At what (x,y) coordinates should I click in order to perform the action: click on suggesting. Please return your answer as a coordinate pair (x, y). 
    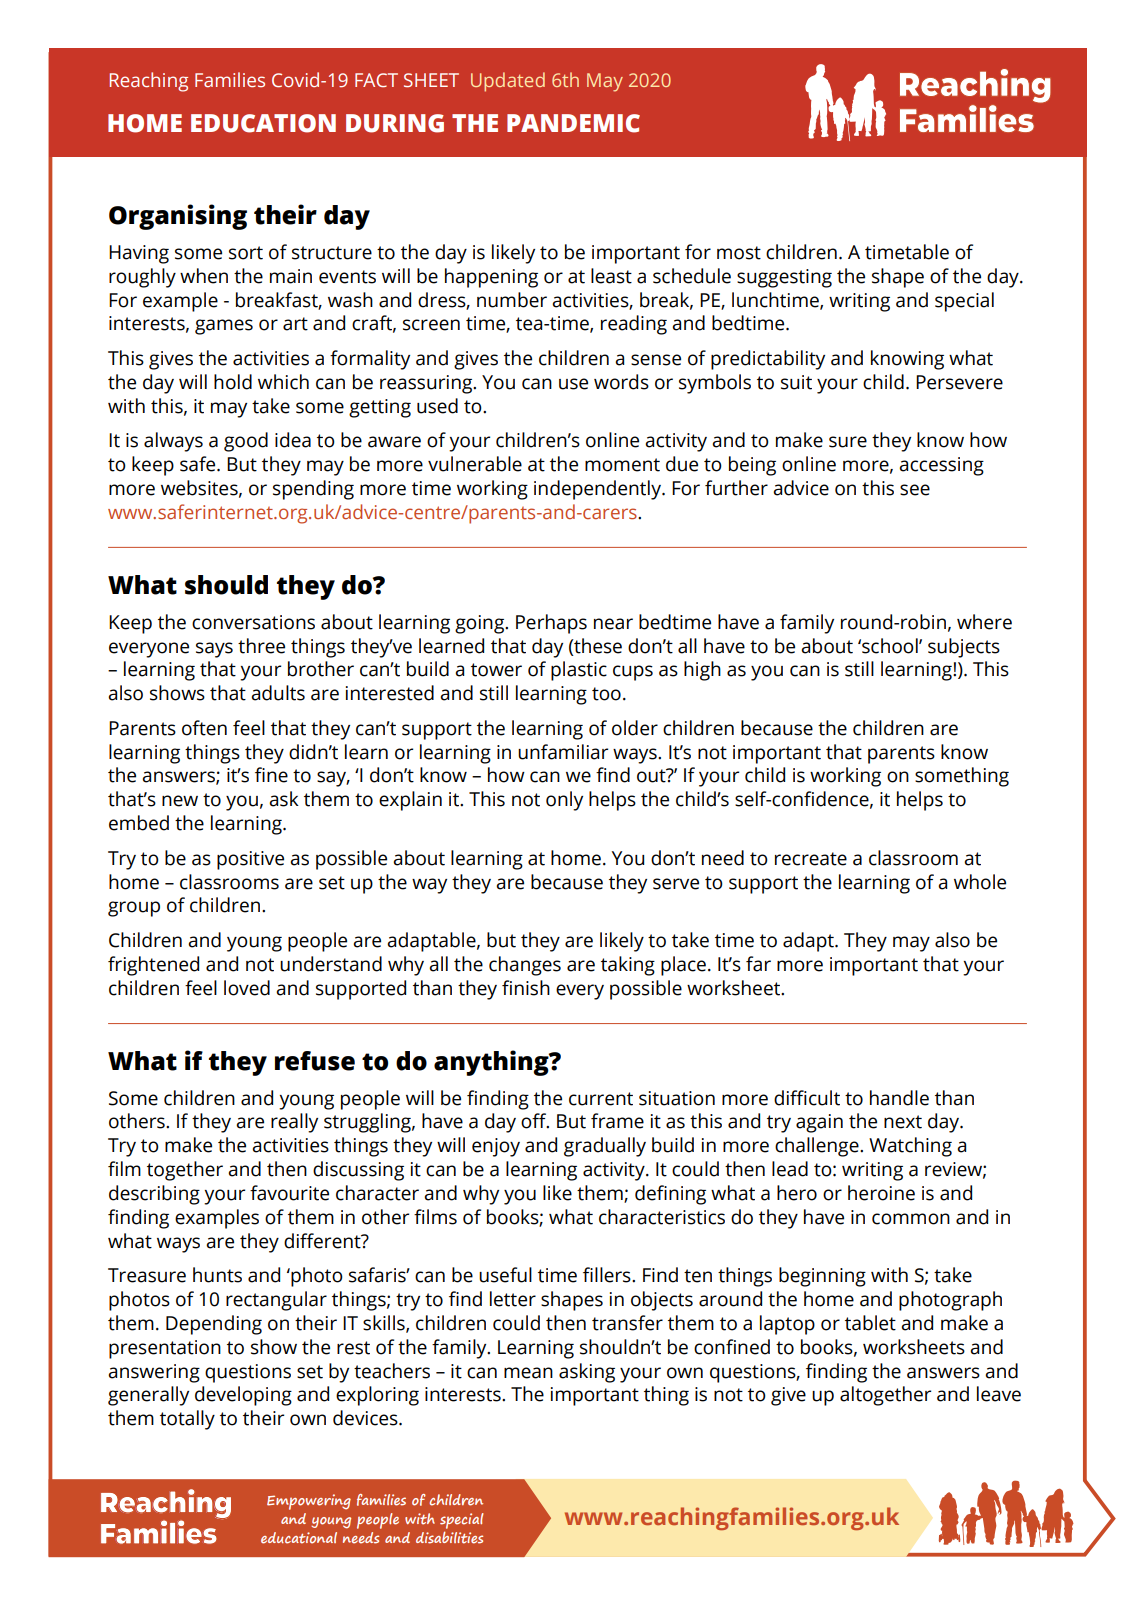
    Looking at the image, I should click on (784, 278).
